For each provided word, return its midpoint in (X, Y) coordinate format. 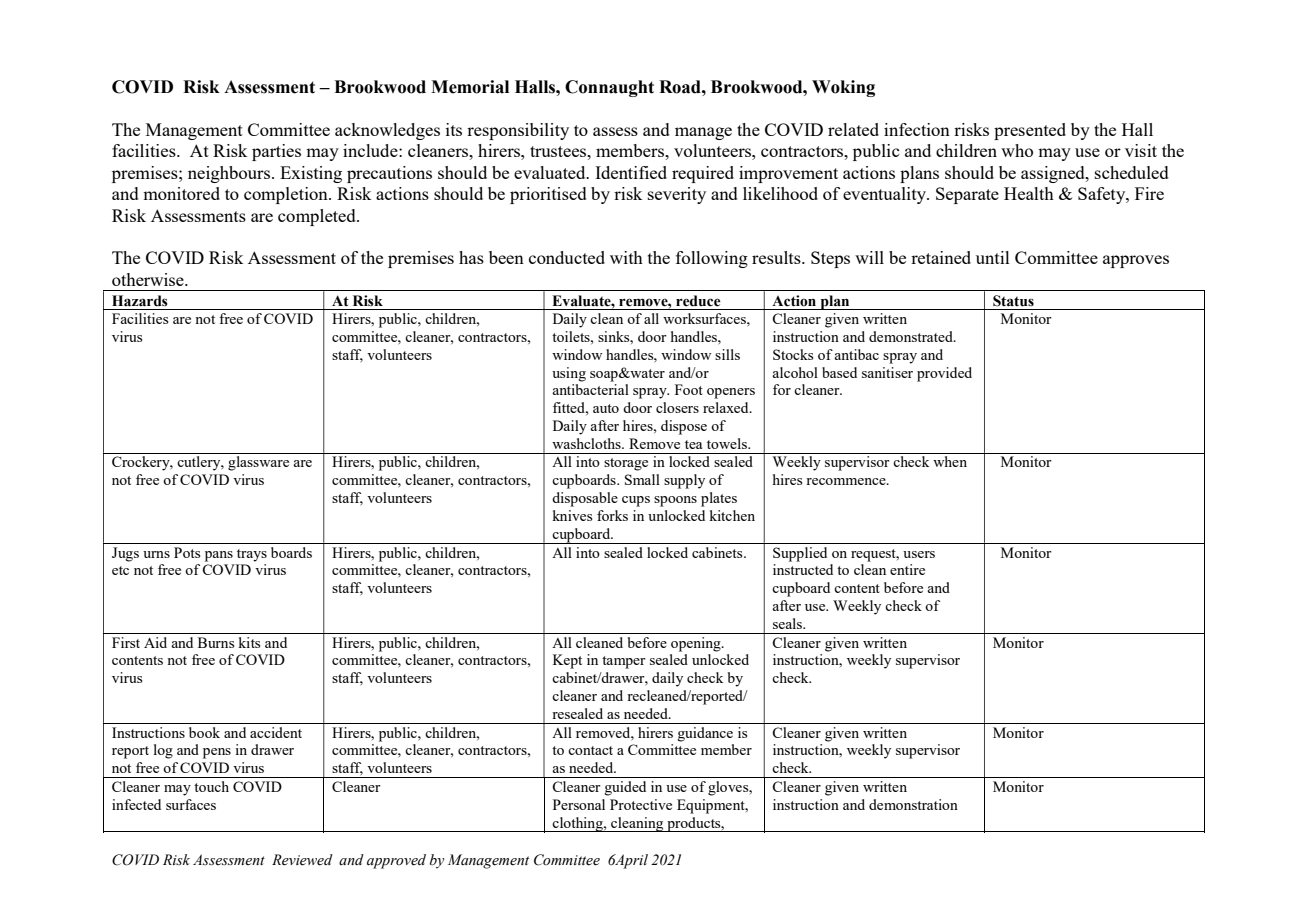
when (950, 461)
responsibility (518, 131)
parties (276, 152)
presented (1030, 131)
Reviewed (302, 860)
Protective (641, 804)
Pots (187, 552)
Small (642, 479)
